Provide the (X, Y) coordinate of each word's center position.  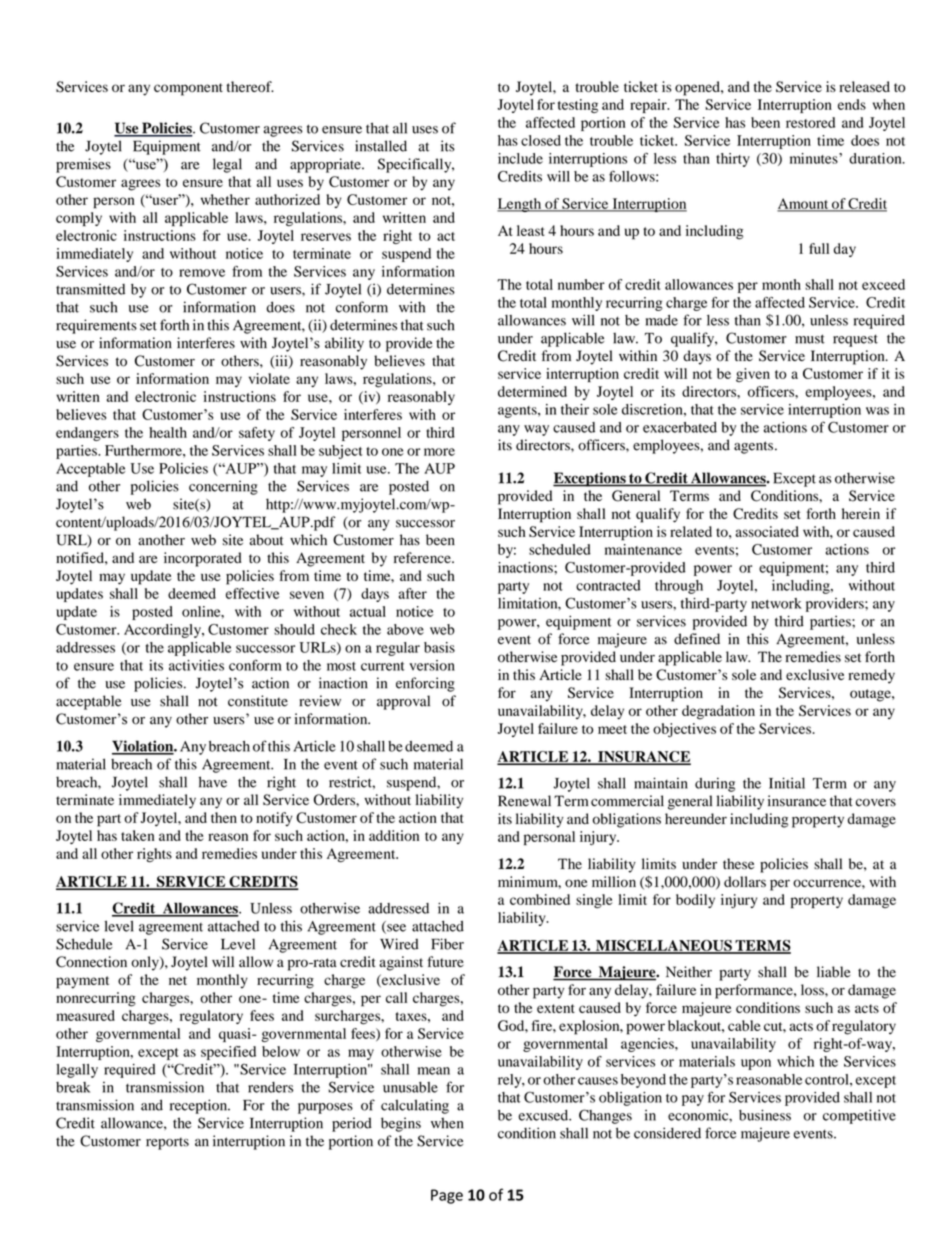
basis (439, 647)
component (188, 89)
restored (810, 122)
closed (541, 140)
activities (196, 665)
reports (167, 1143)
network (776, 603)
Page (447, 1196)
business (765, 1115)
